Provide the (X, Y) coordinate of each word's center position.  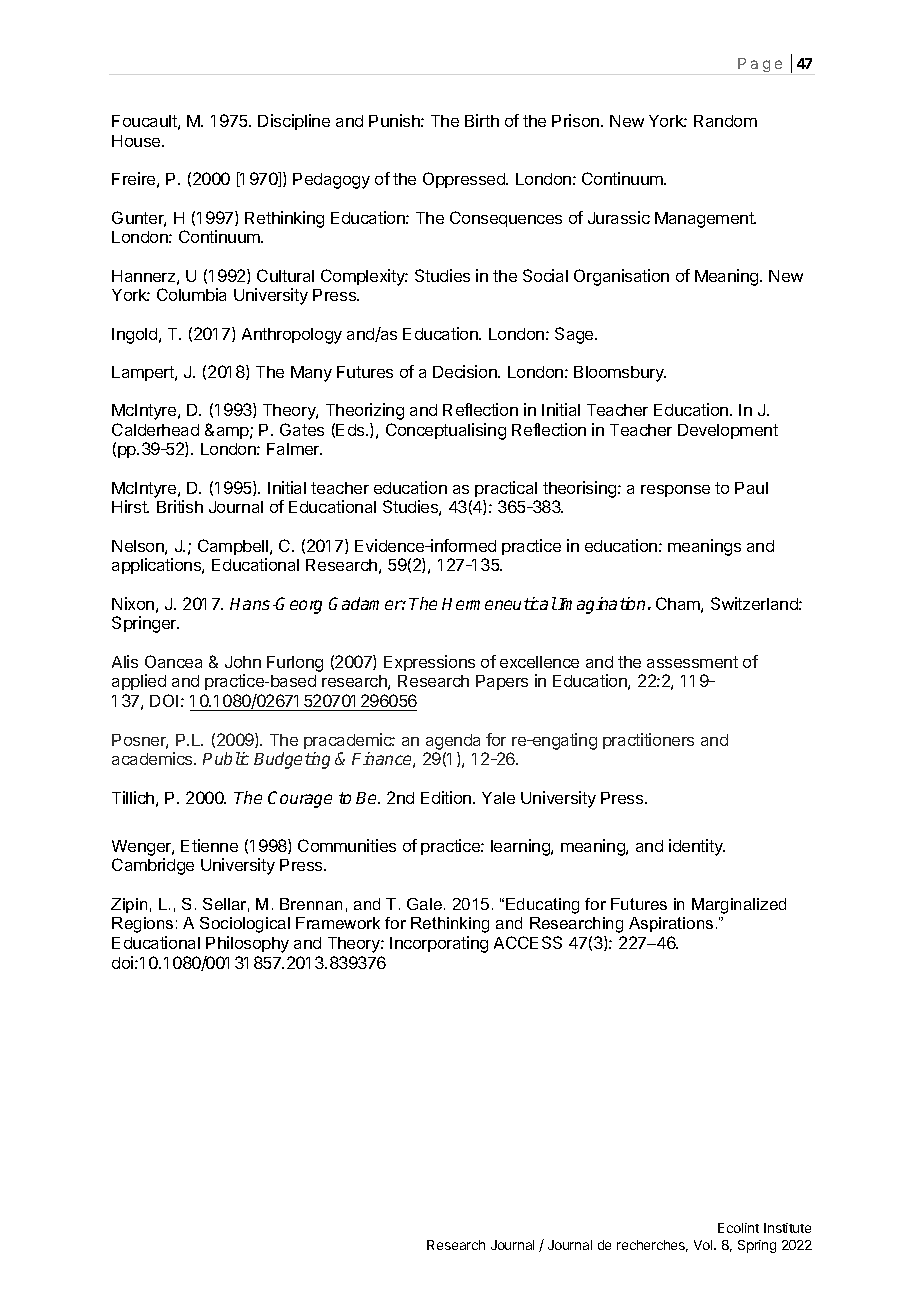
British (180, 506)
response (675, 491)
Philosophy (247, 944)
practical (506, 489)
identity (697, 847)
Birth (482, 120)
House (137, 141)
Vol (704, 1245)
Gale (424, 904)
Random (725, 121)
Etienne (209, 845)
